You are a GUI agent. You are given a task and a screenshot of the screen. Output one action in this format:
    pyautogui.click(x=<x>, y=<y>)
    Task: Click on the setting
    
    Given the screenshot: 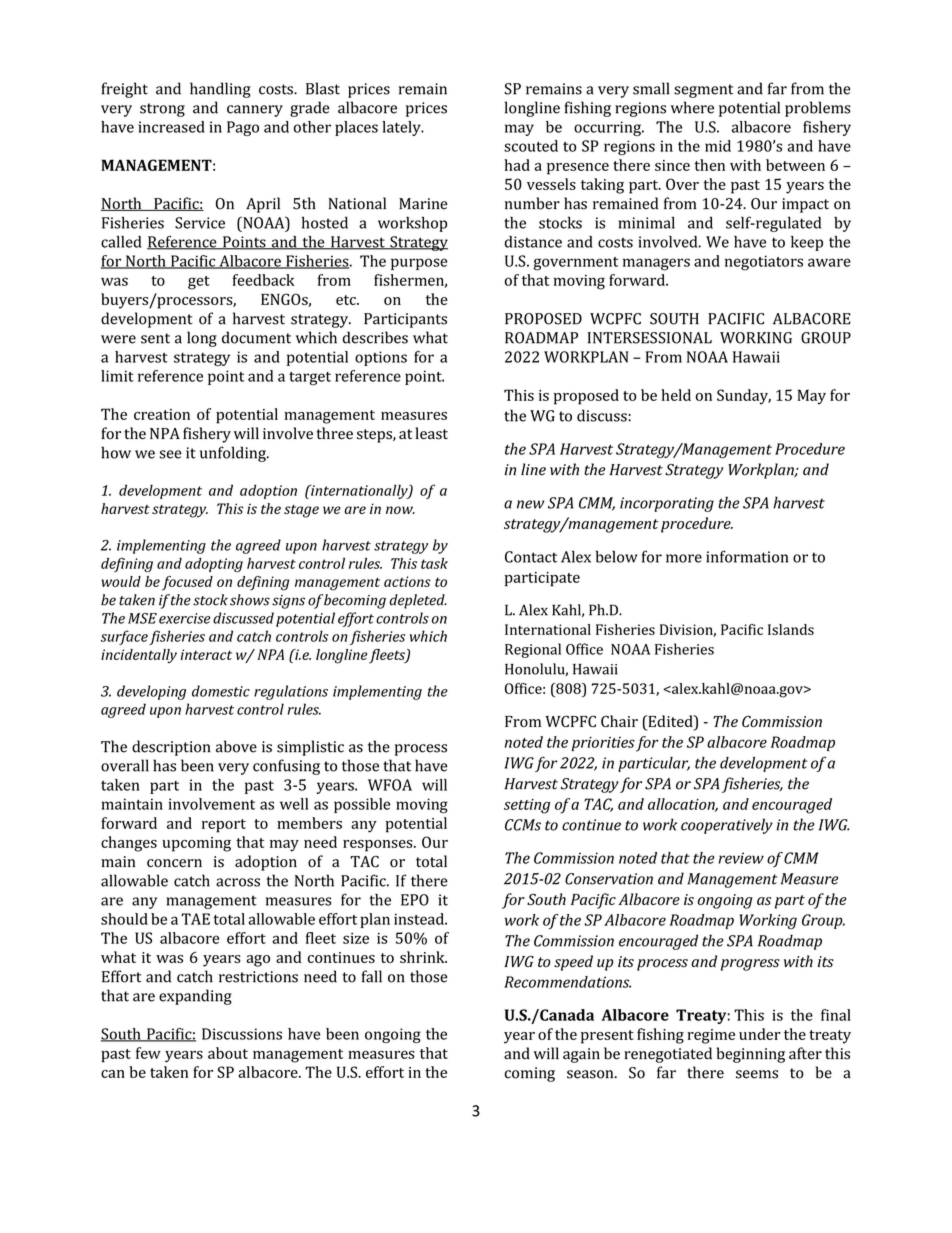 What is the action you would take?
    pyautogui.click(x=527, y=806)
